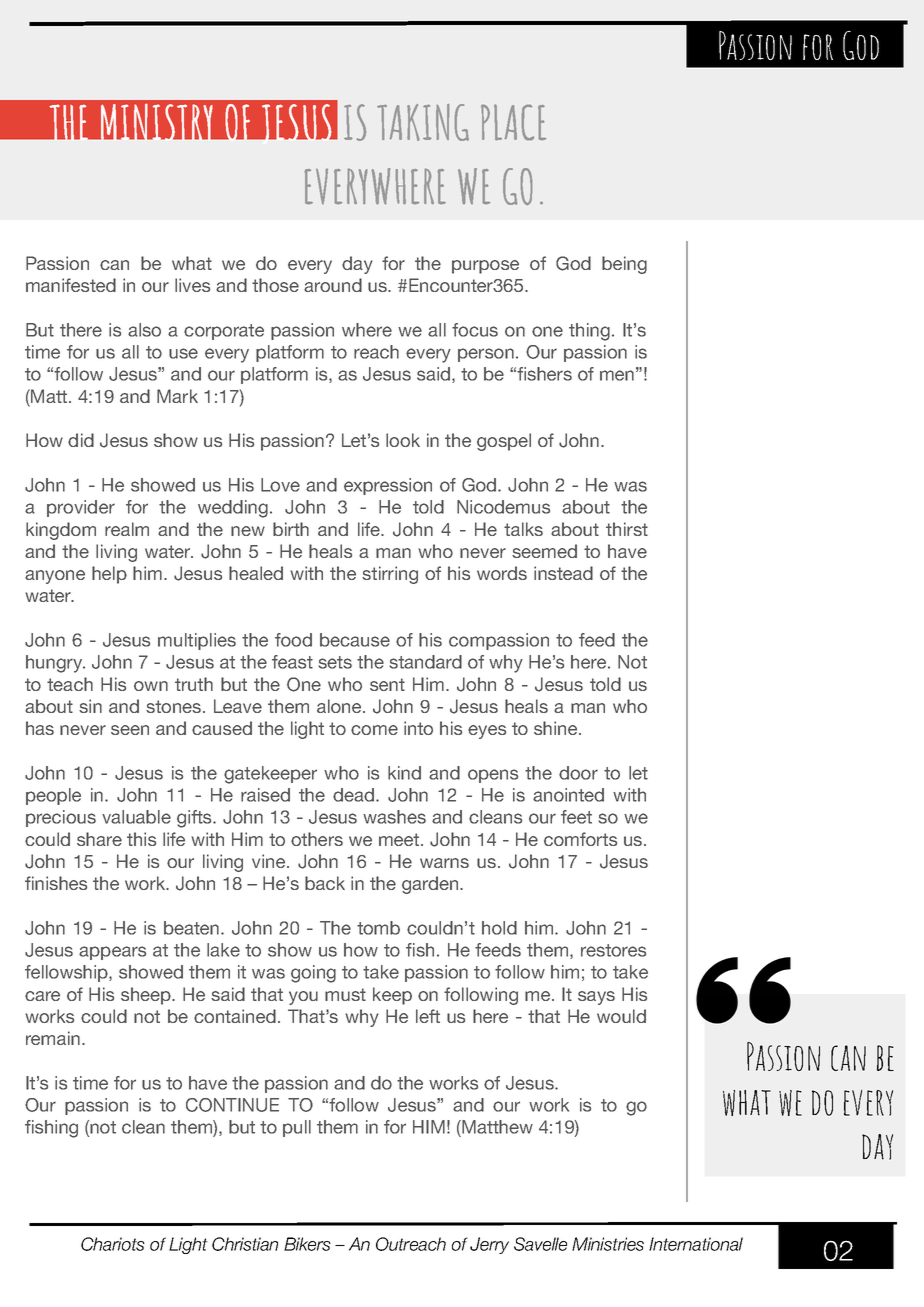 This screenshot has height=1307, width=924. What do you see at coordinates (127, 529) in the screenshot?
I see `realm` at bounding box center [127, 529].
